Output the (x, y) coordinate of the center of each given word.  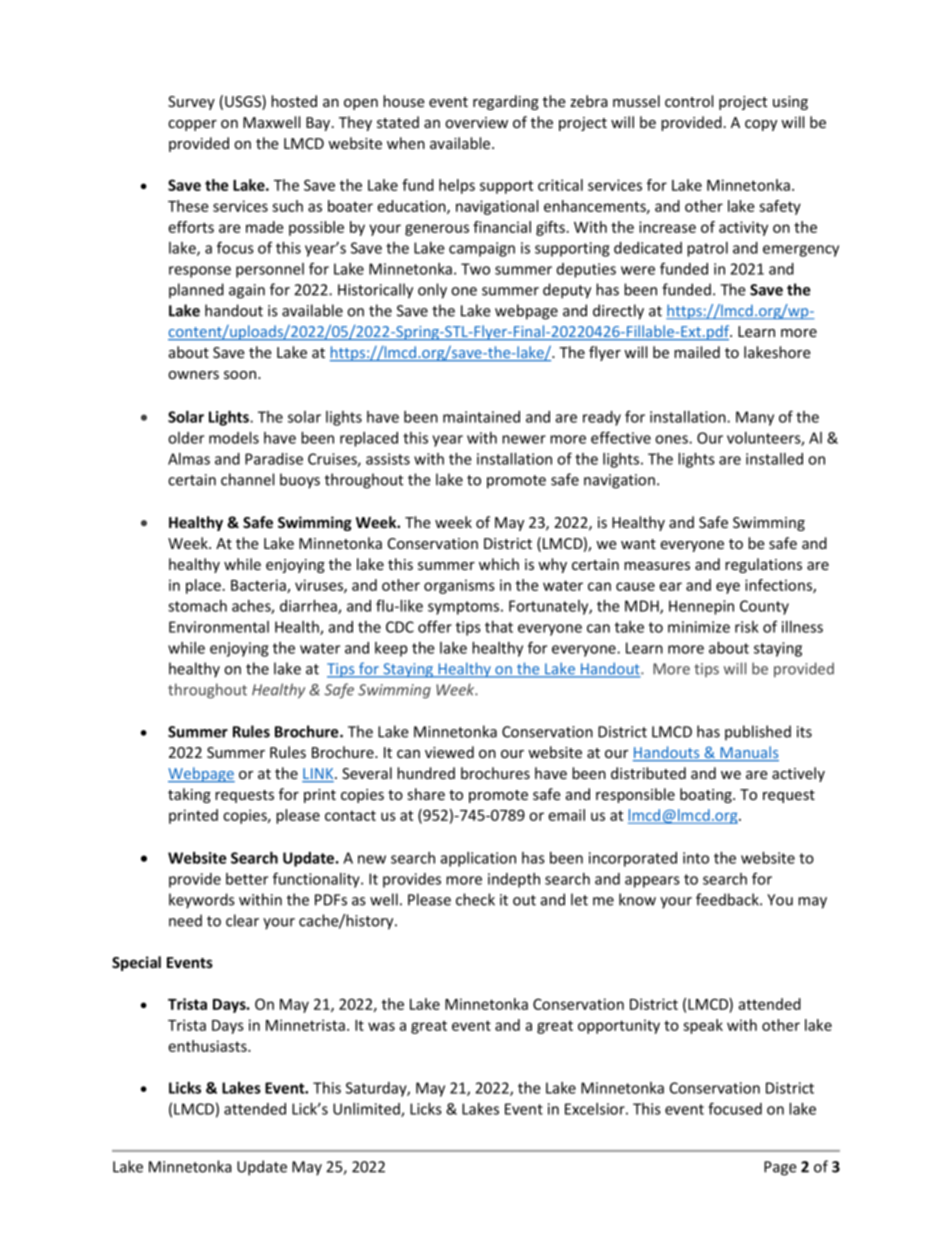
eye (728, 588)
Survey (191, 103)
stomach (197, 606)
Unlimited (367, 1110)
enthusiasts (208, 1046)
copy (761, 125)
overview (476, 122)
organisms (459, 586)
